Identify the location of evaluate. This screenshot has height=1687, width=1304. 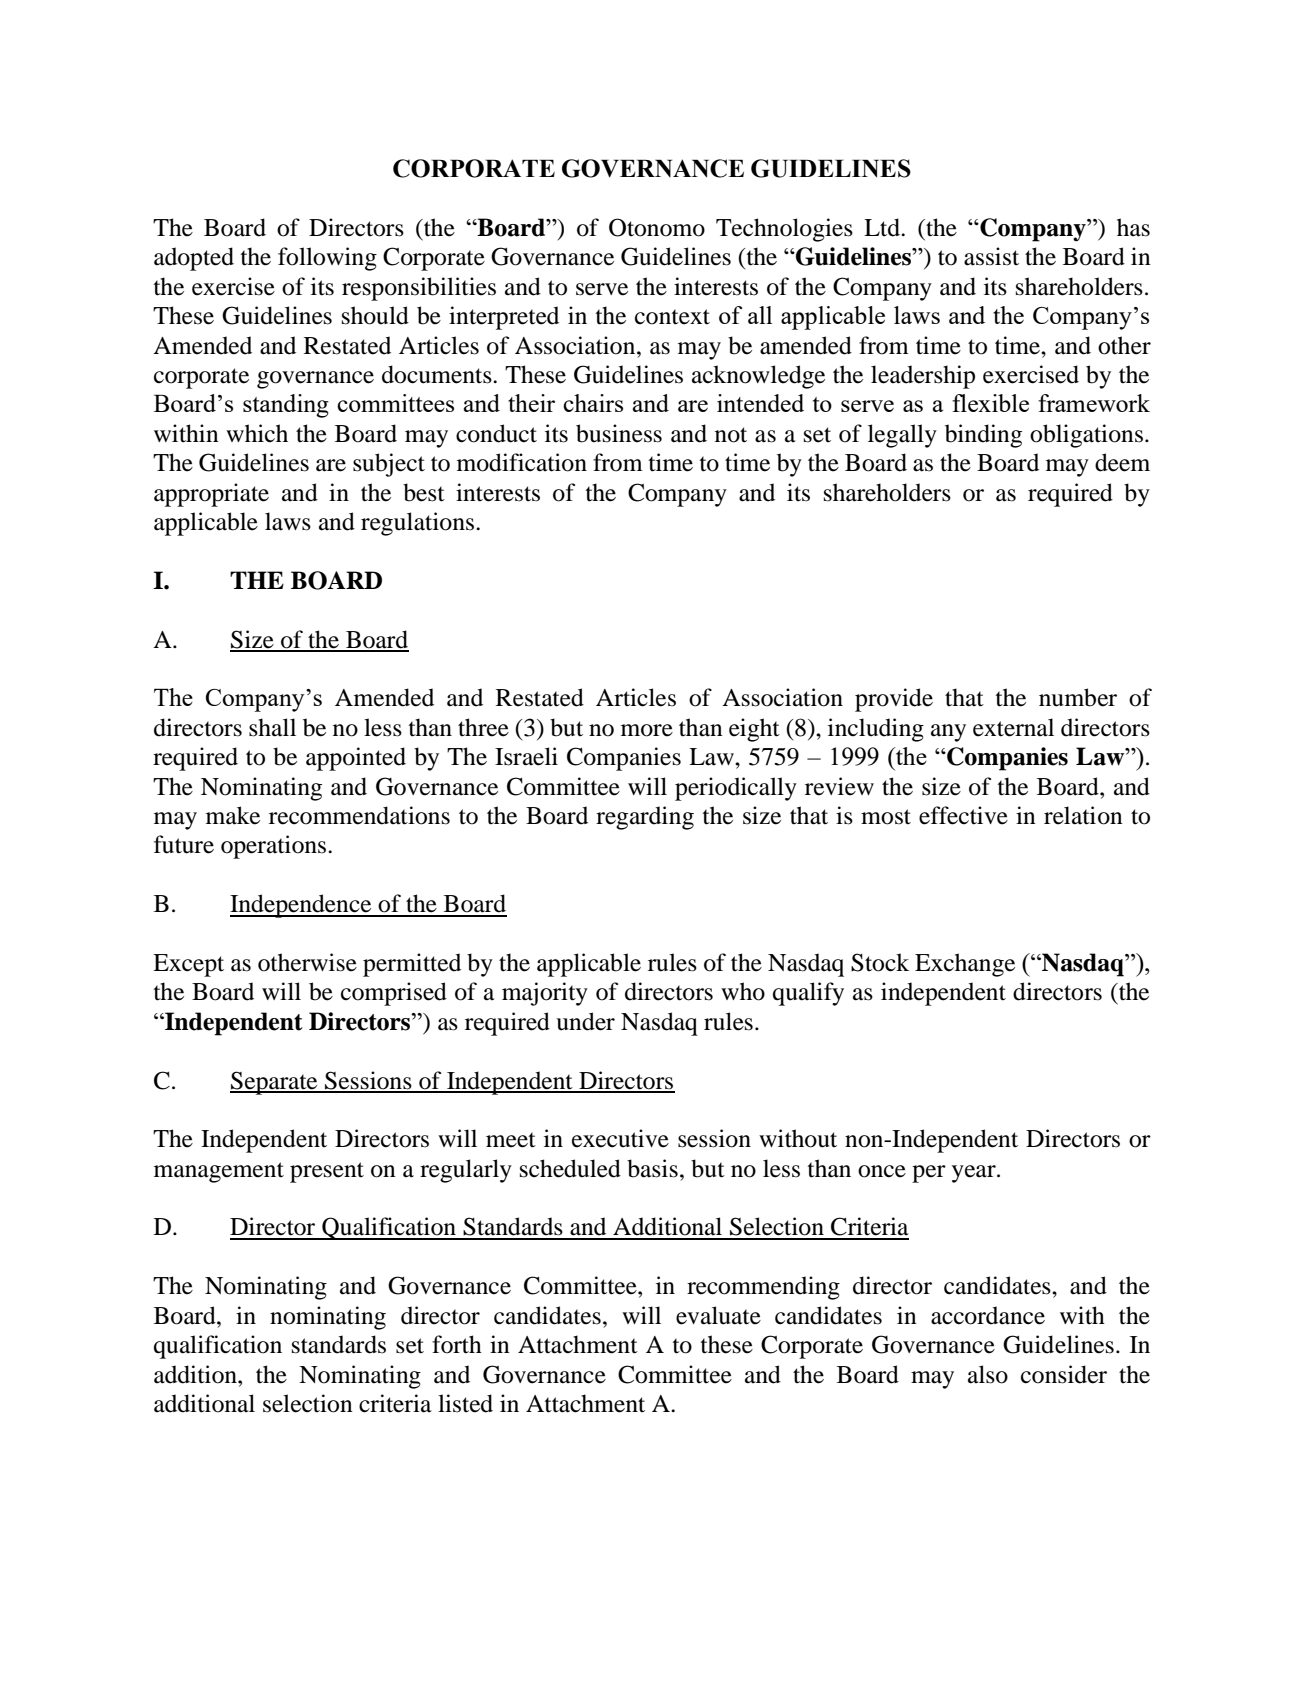
(718, 1315).
